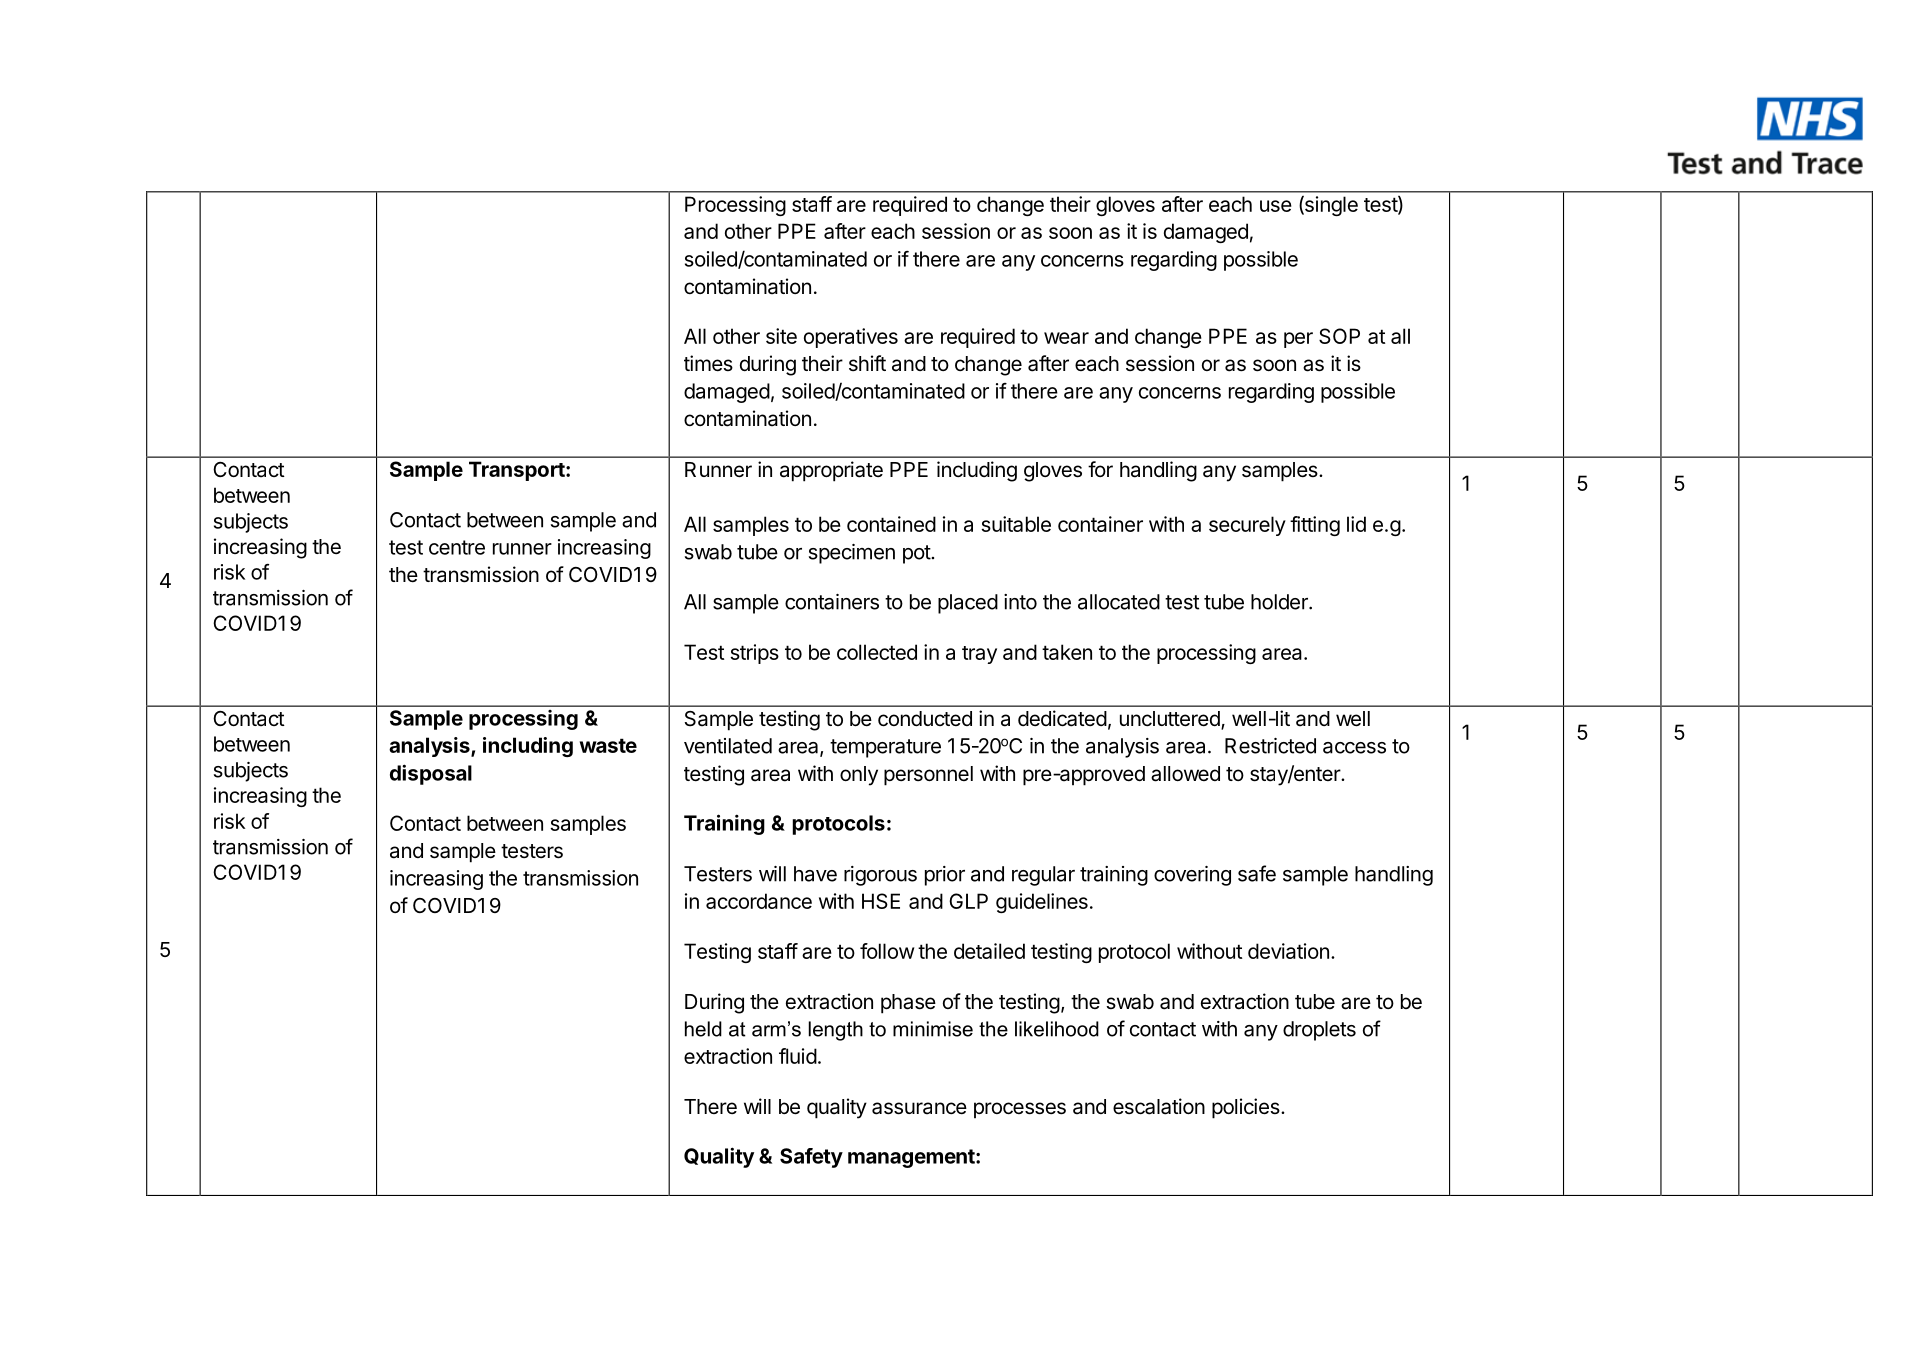 The image size is (1931, 1365). I want to click on securely, so click(1247, 526).
